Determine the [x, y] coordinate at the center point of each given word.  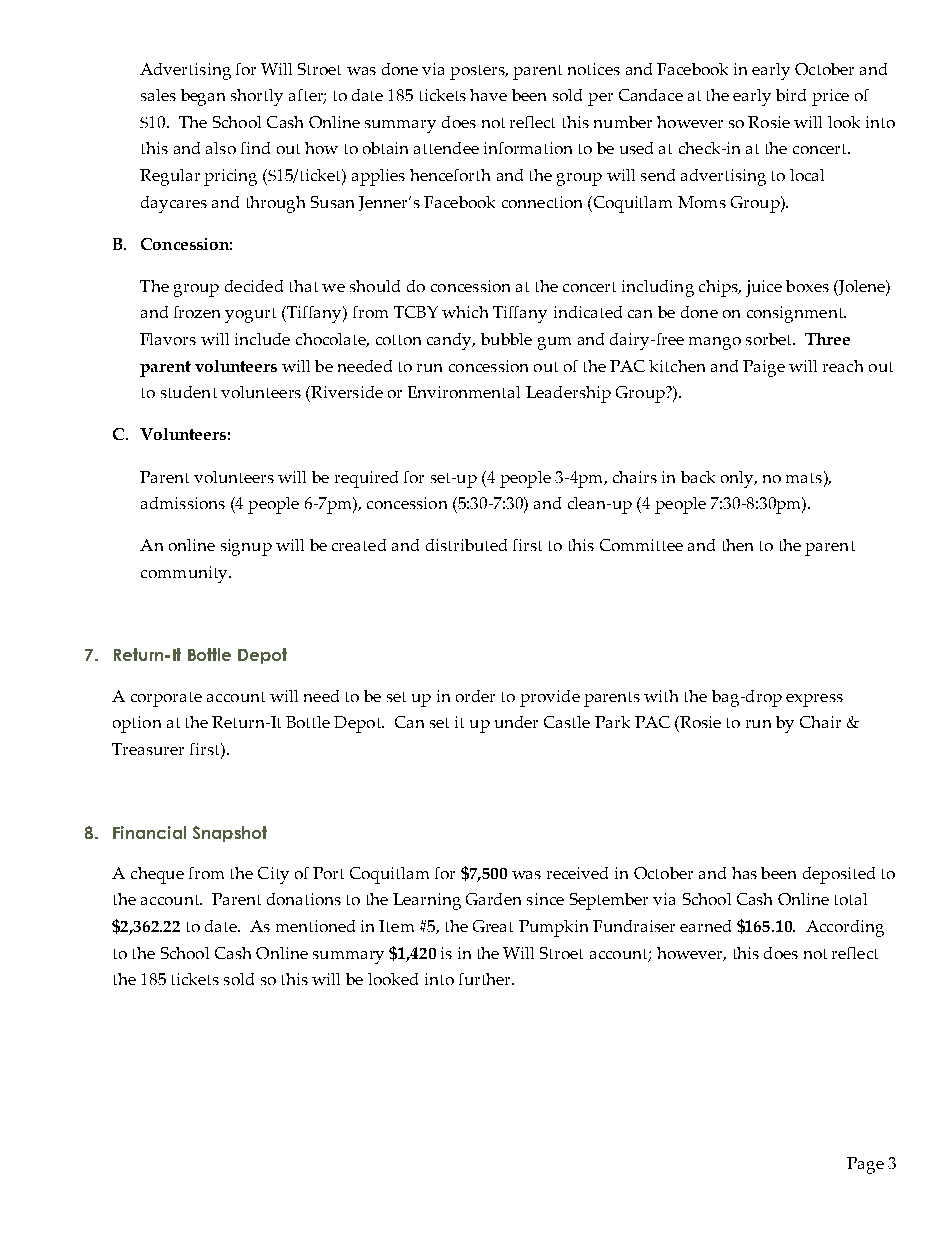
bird [791, 95]
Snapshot [230, 834]
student [189, 392]
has [744, 873]
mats [804, 478]
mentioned [315, 926]
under [516, 722]
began [203, 97]
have [488, 95]
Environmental [464, 392]
